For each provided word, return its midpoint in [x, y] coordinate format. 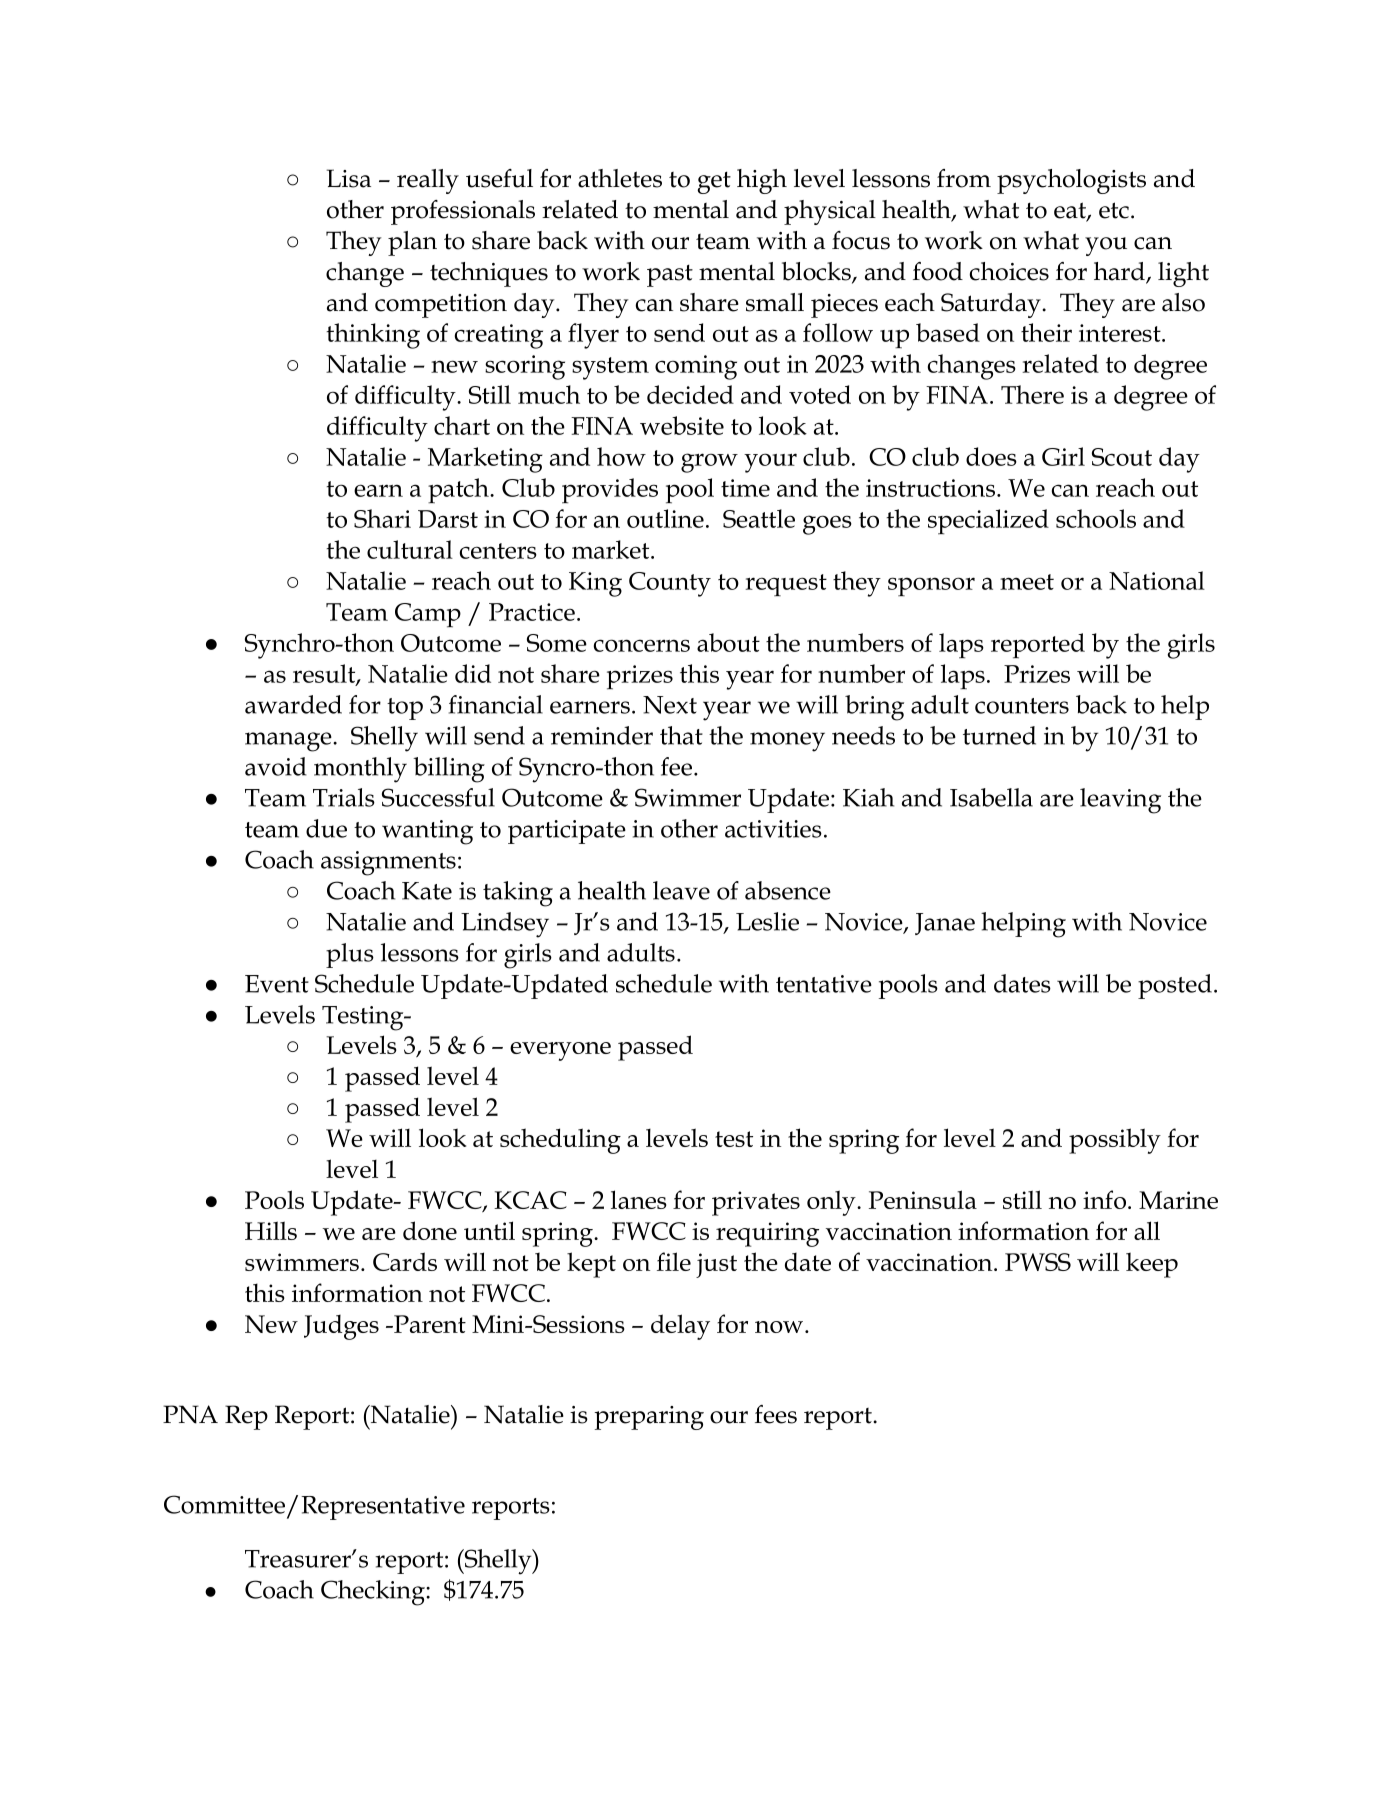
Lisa [349, 178]
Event [277, 984]
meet [1027, 582]
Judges [341, 1327]
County [670, 584]
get [714, 182]
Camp [428, 615]
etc [1114, 210]
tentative [824, 984]
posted [1175, 986]
